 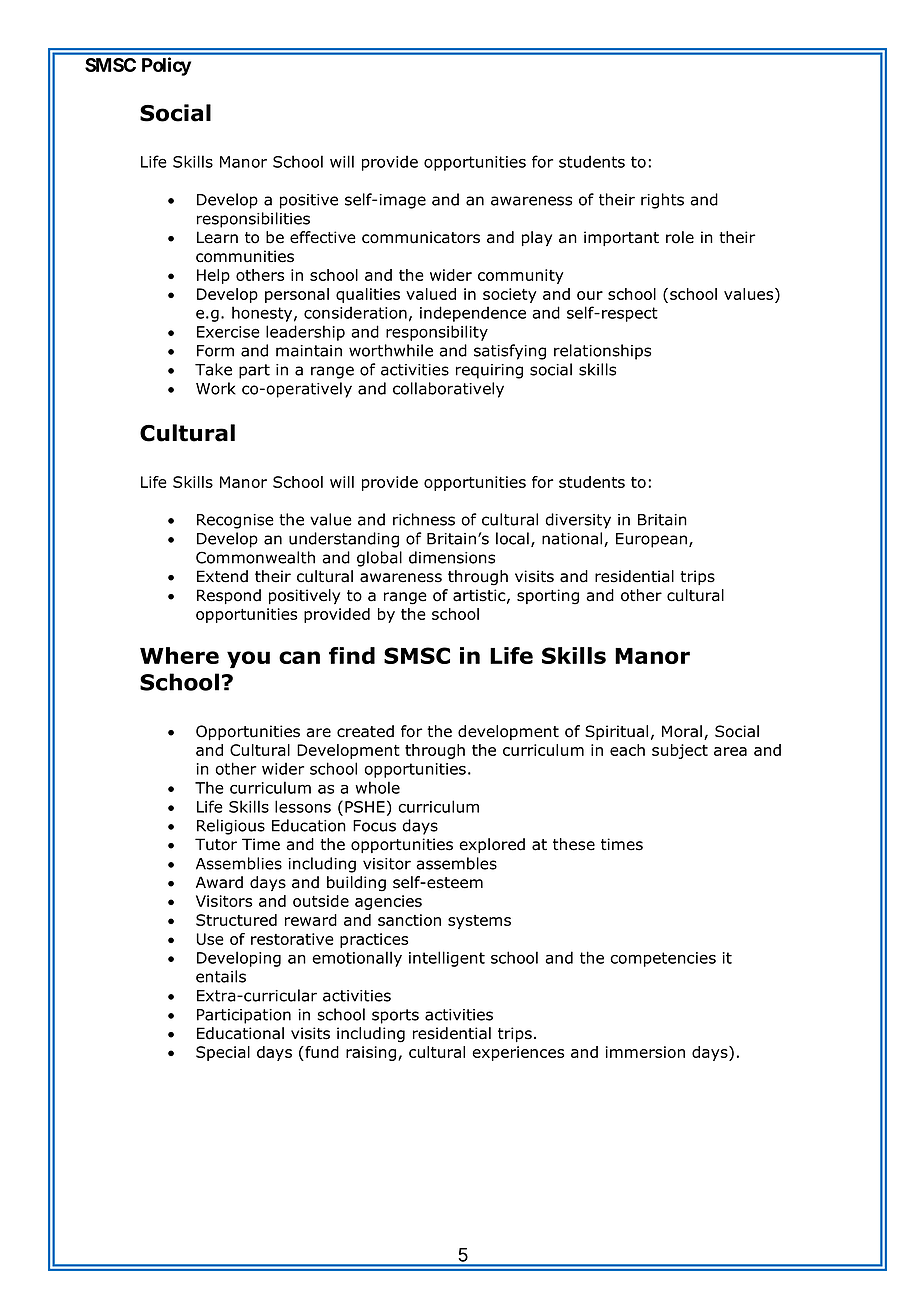 What do you see at coordinates (421, 237) in the image?
I see `communicators` at bounding box center [421, 237].
